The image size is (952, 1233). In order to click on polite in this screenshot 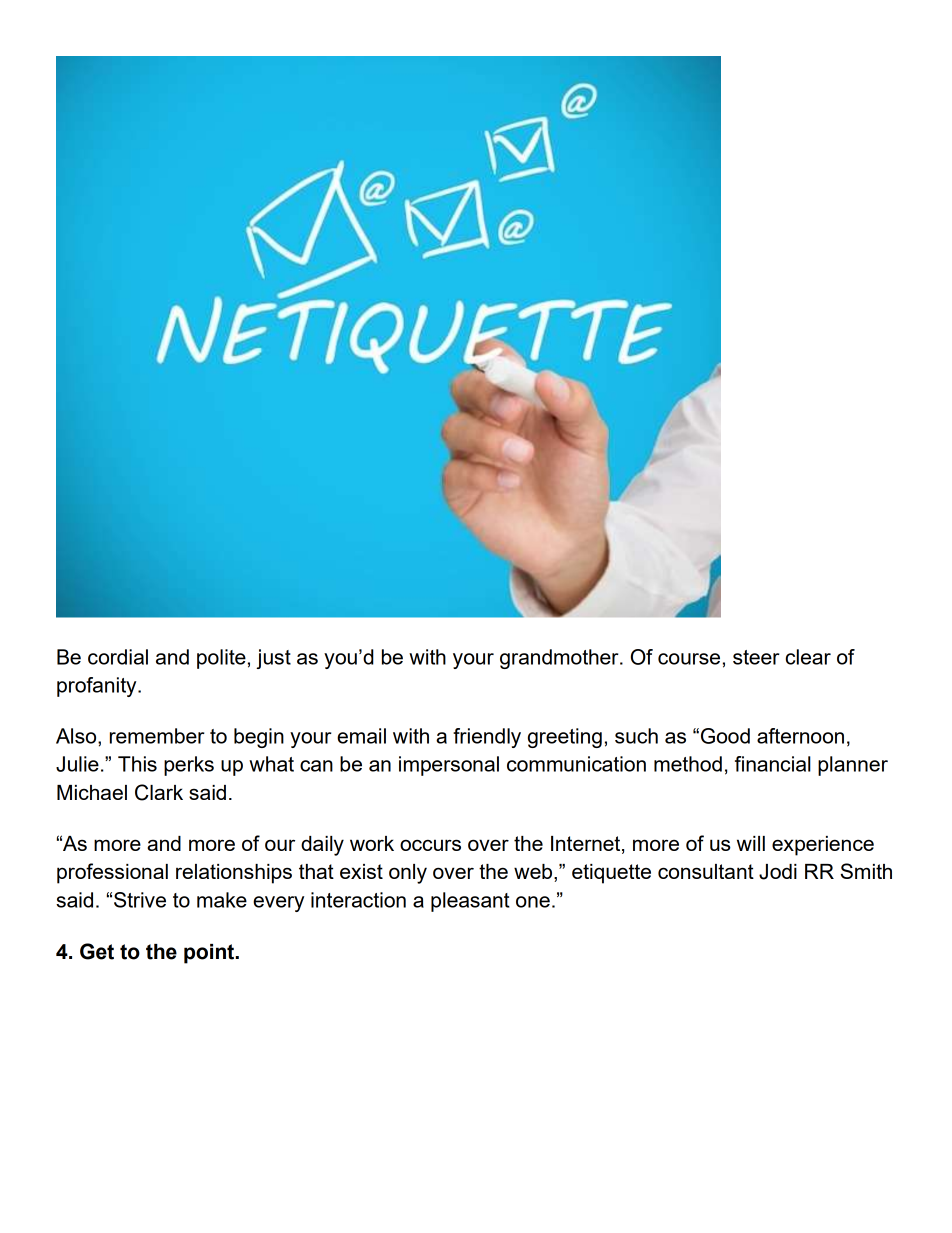, I will do `click(221, 659)`.
